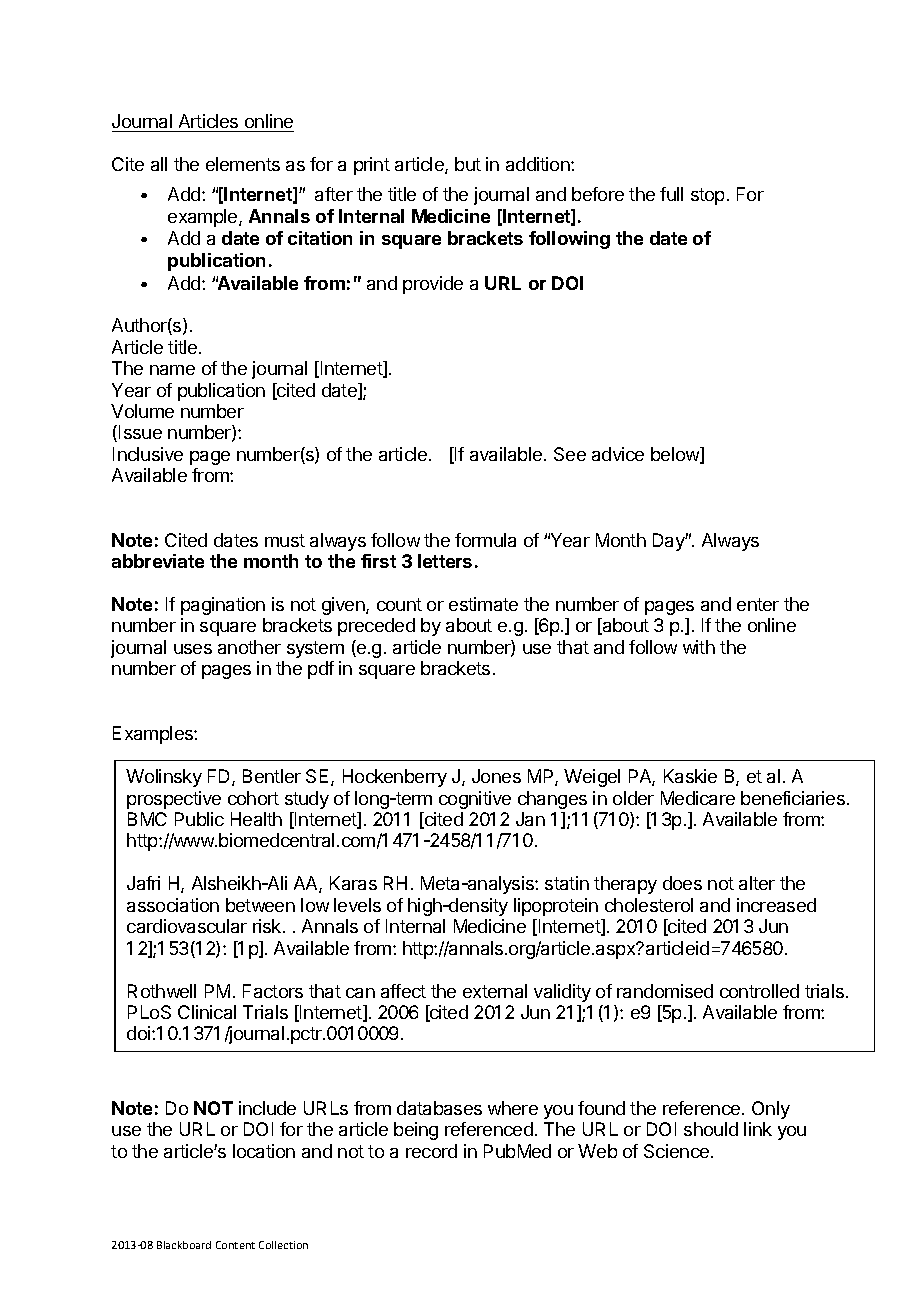  What do you see at coordinates (682, 883) in the page?
I see `does` at bounding box center [682, 883].
